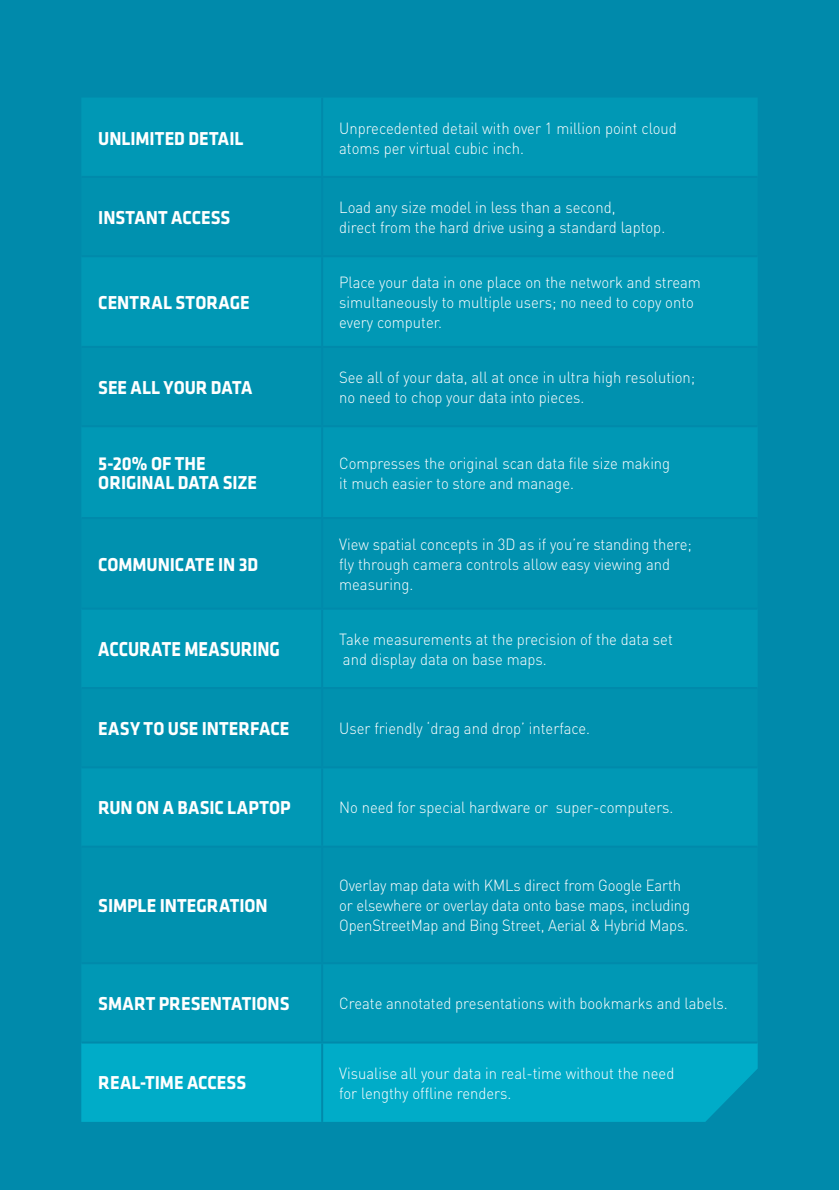 The image size is (839, 1190). Describe the element at coordinates (398, 730) in the screenshot. I see `friendly` at that location.
